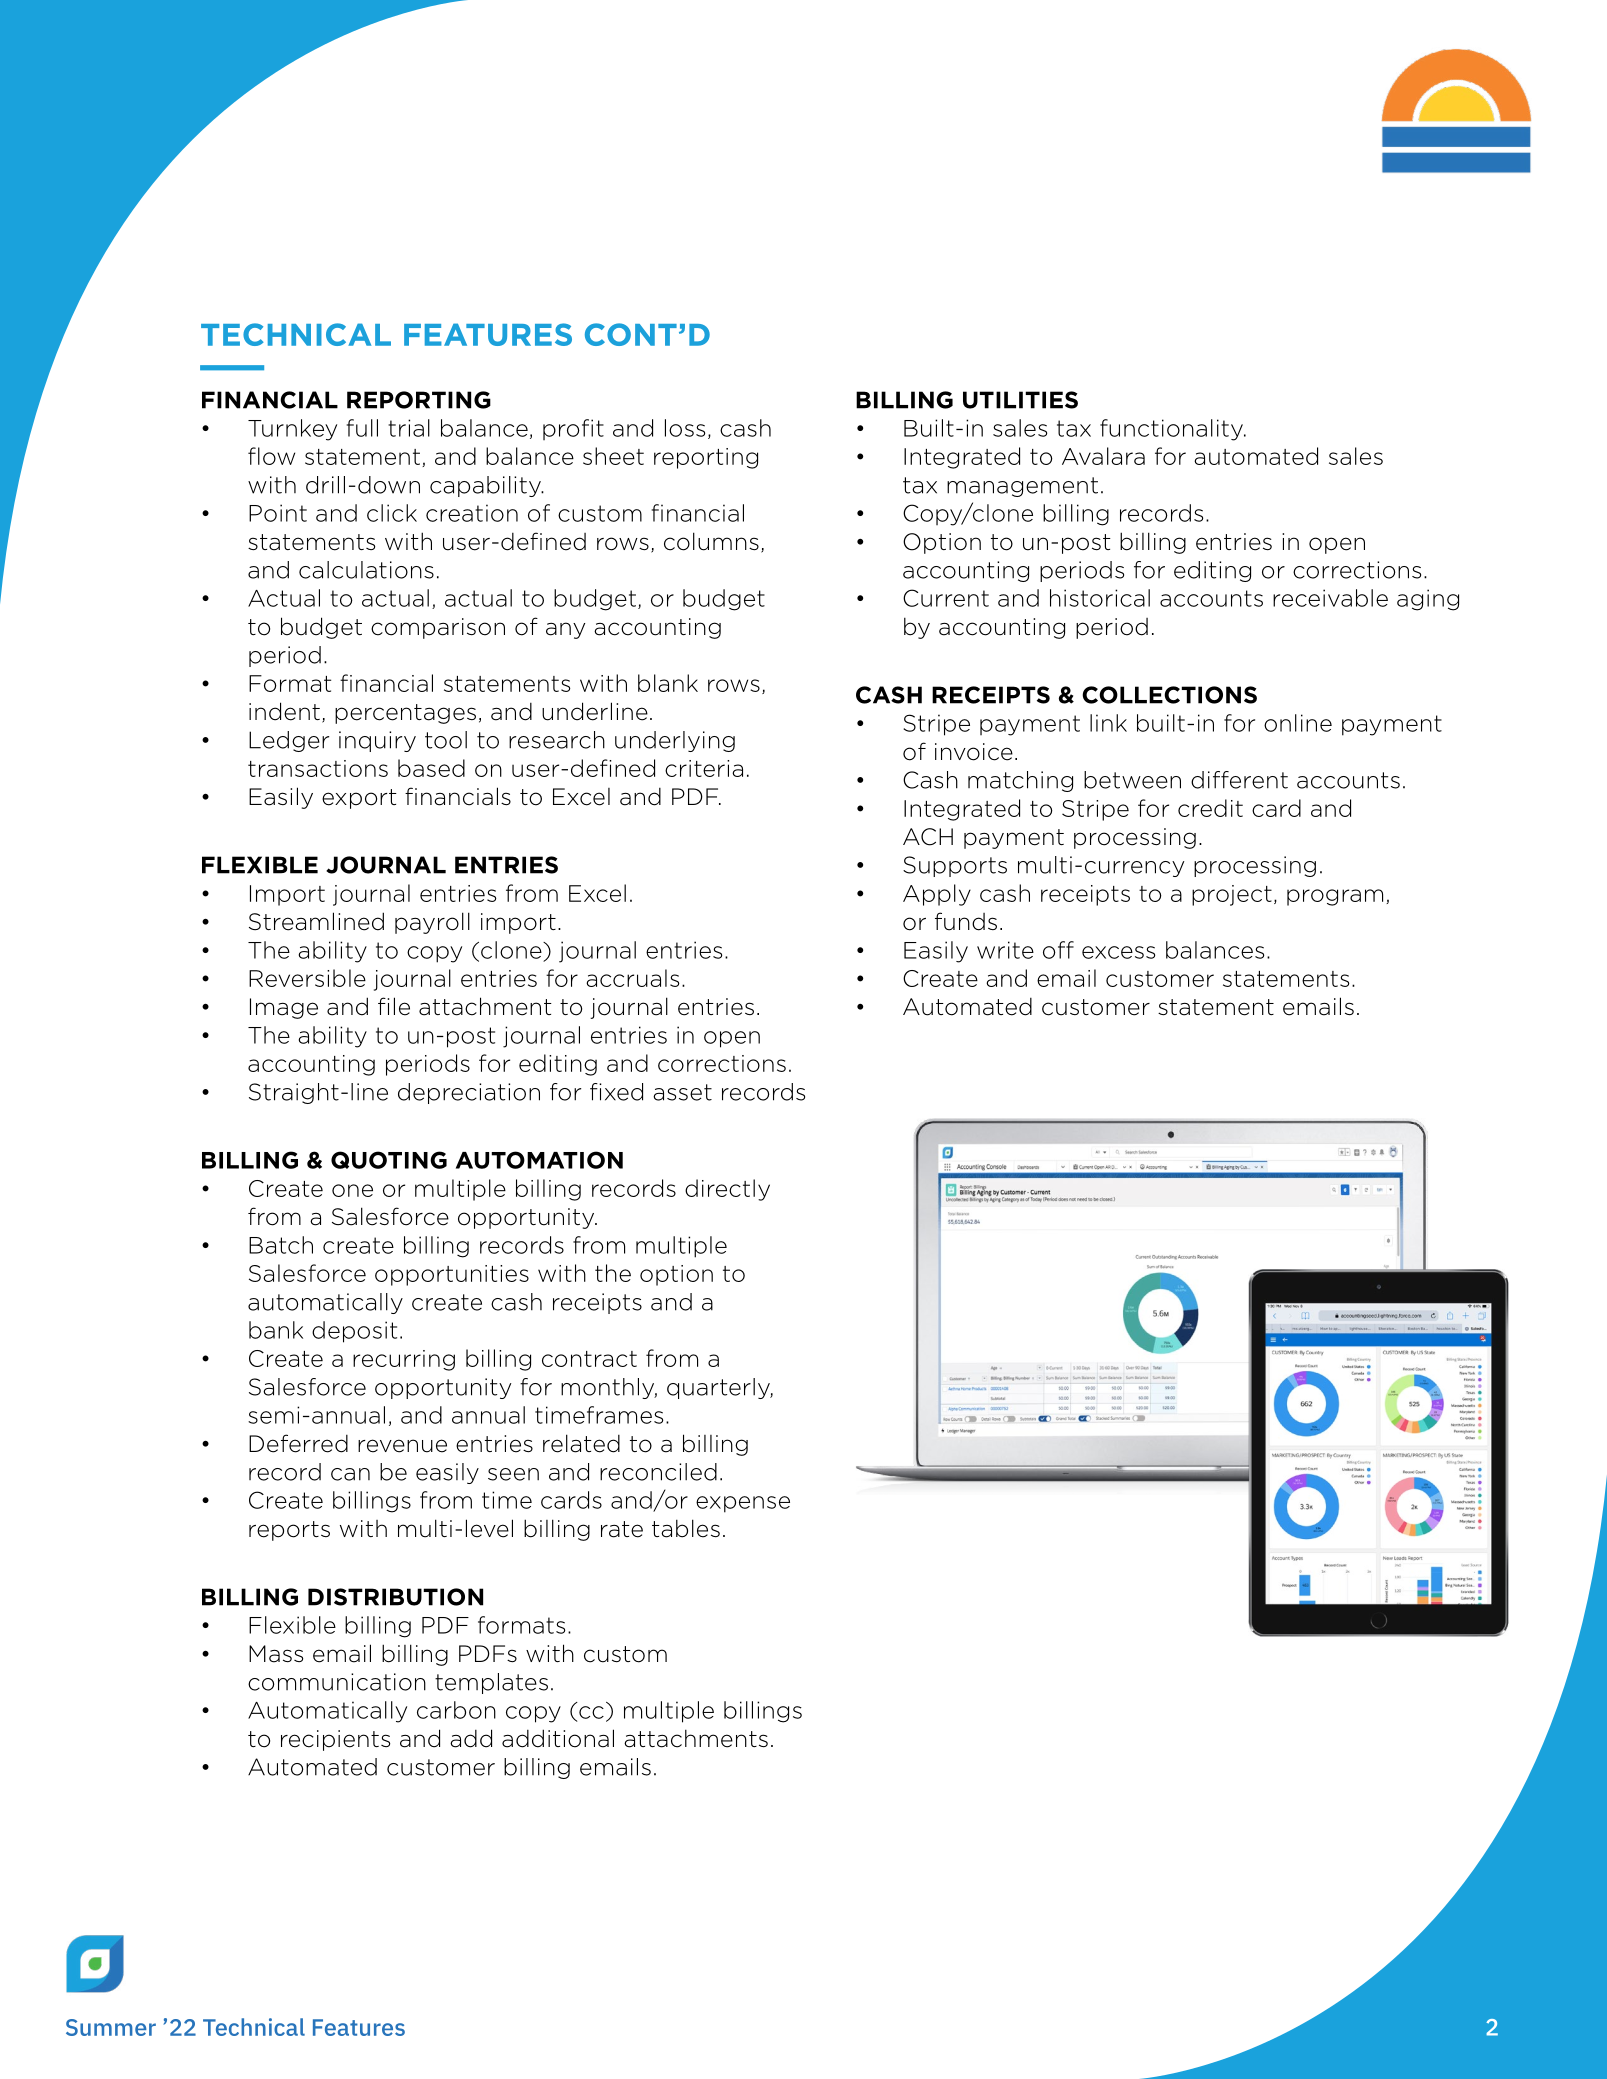  I want to click on Deferred, so click(298, 1443).
